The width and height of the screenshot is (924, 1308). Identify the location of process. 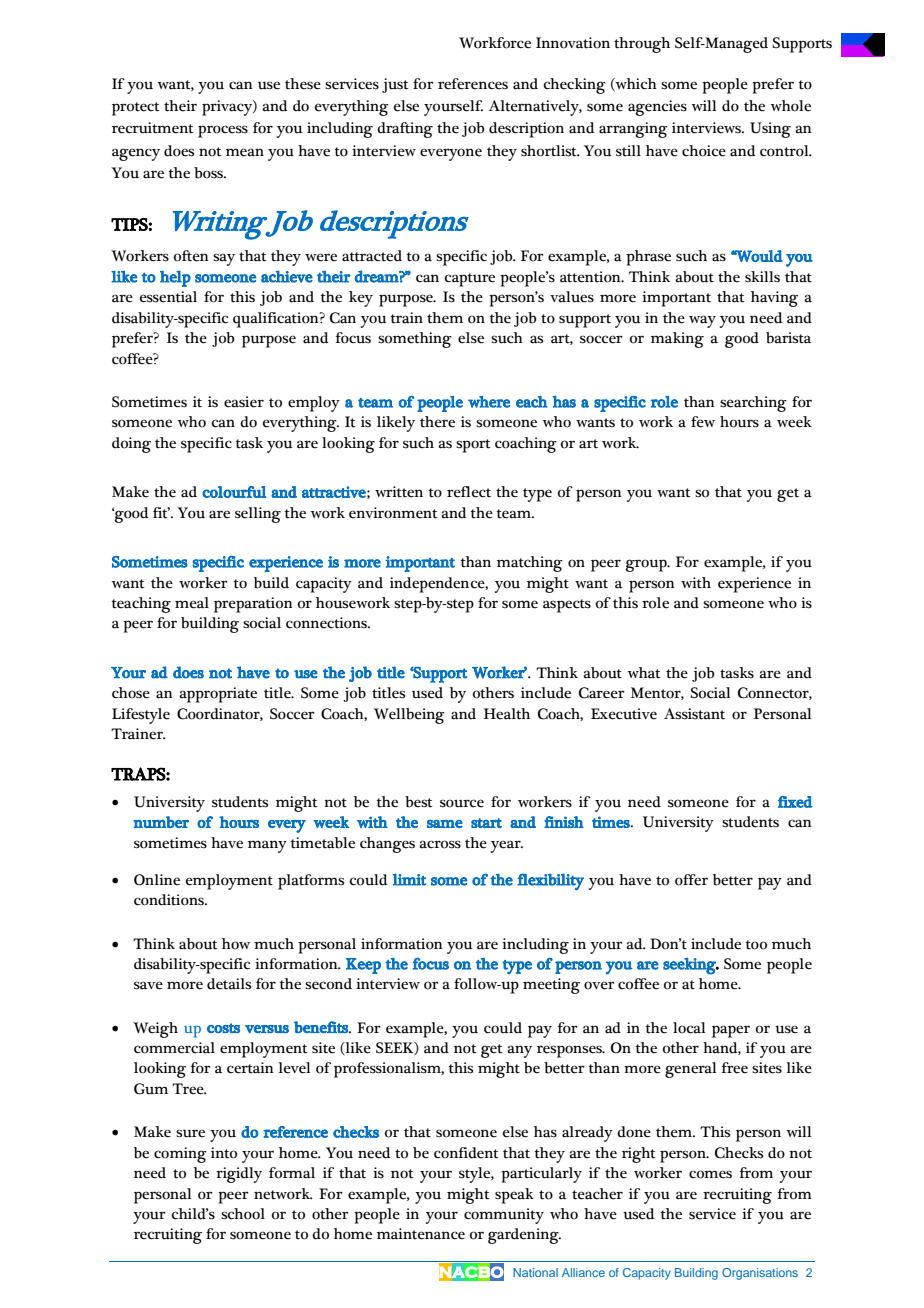
(223, 131).
